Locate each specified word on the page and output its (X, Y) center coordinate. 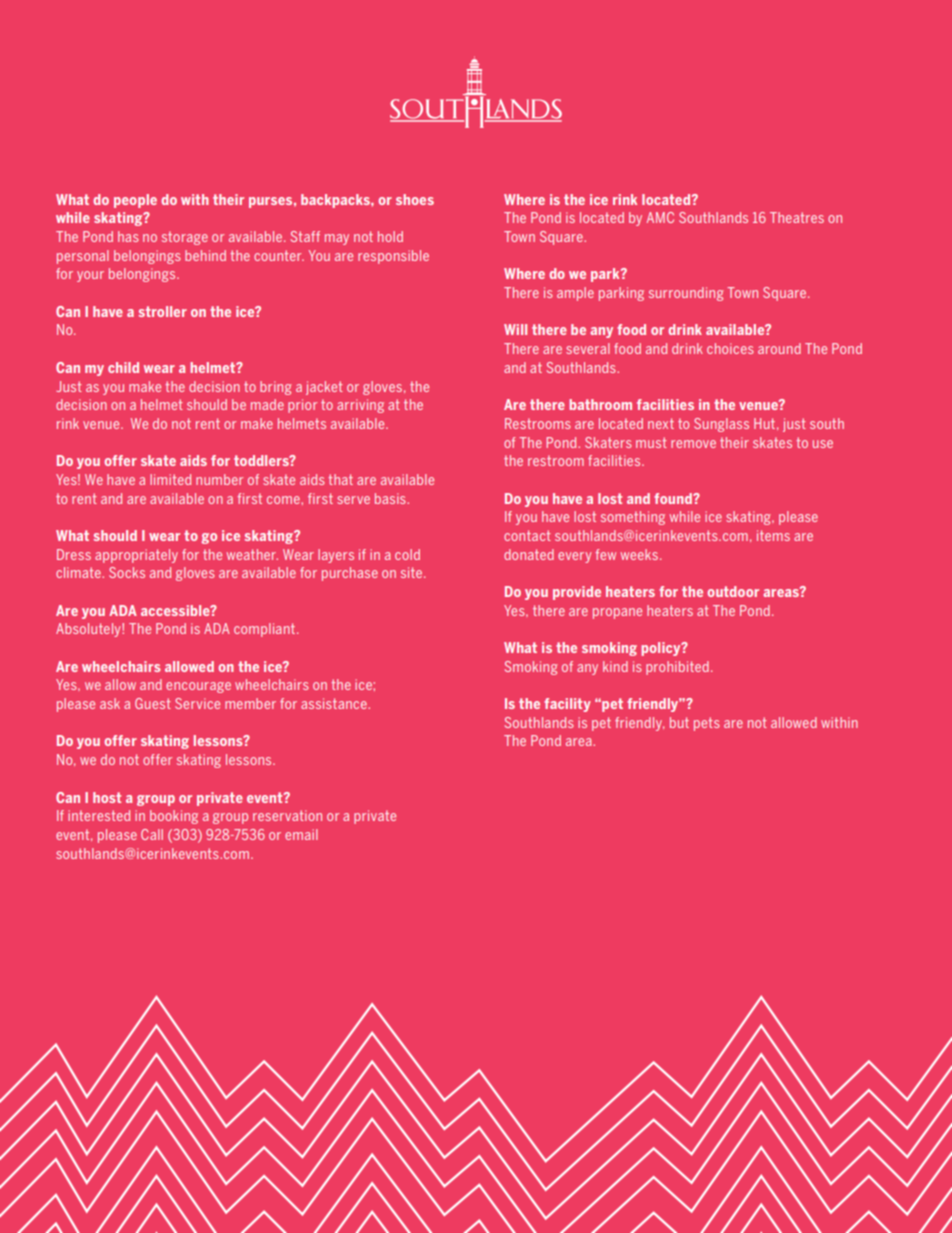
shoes (415, 199)
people (135, 201)
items (773, 535)
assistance (335, 703)
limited (170, 479)
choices (730, 348)
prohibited (677, 668)
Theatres (797, 217)
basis (391, 498)
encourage (198, 687)
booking (174, 817)
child (123, 367)
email (301, 834)
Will (515, 329)
